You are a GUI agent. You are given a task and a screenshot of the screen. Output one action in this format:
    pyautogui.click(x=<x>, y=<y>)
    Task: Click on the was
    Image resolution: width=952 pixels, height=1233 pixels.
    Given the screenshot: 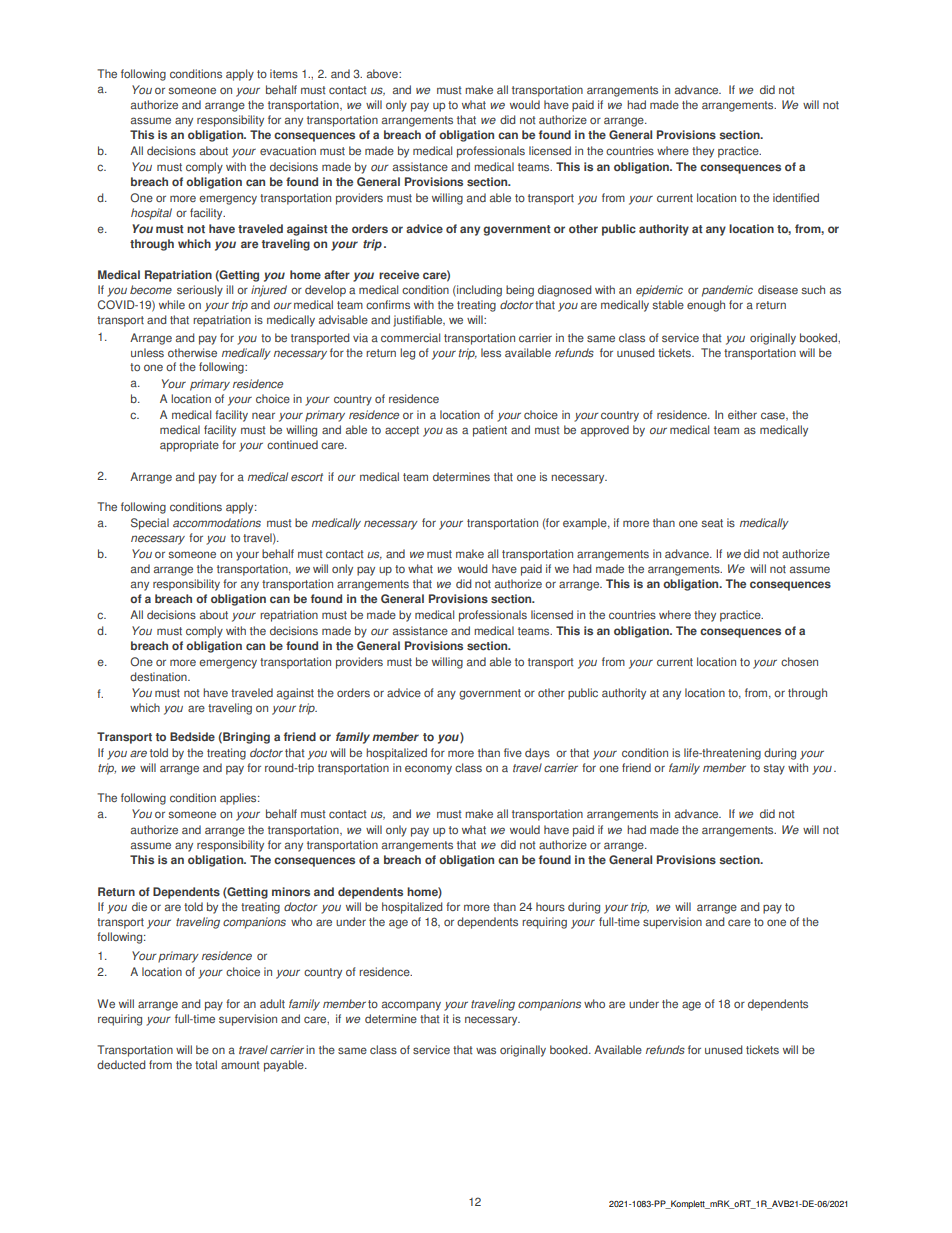 What is the action you would take?
    pyautogui.click(x=486, y=1051)
